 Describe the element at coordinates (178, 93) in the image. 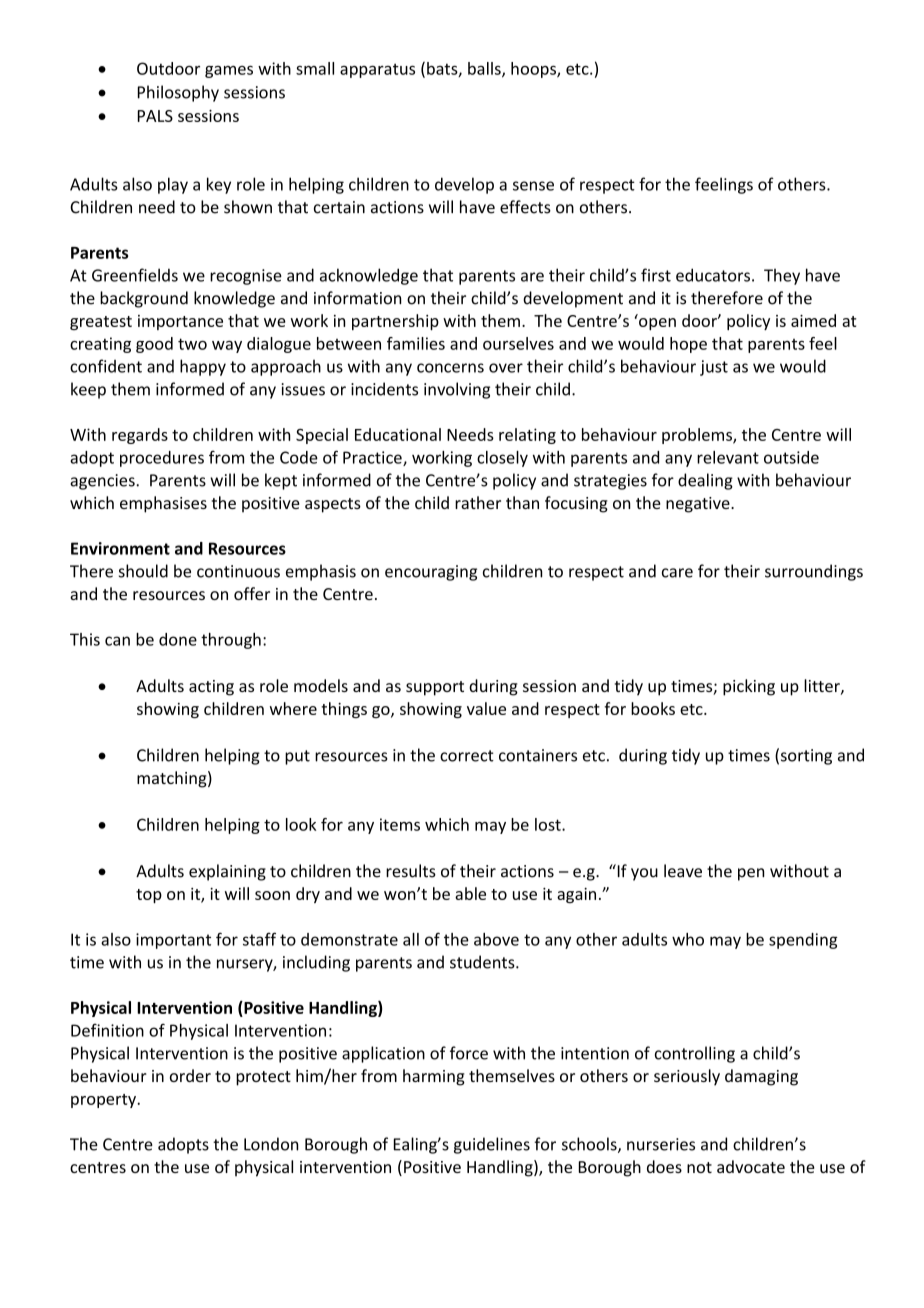

I see `Philosophy` at that location.
